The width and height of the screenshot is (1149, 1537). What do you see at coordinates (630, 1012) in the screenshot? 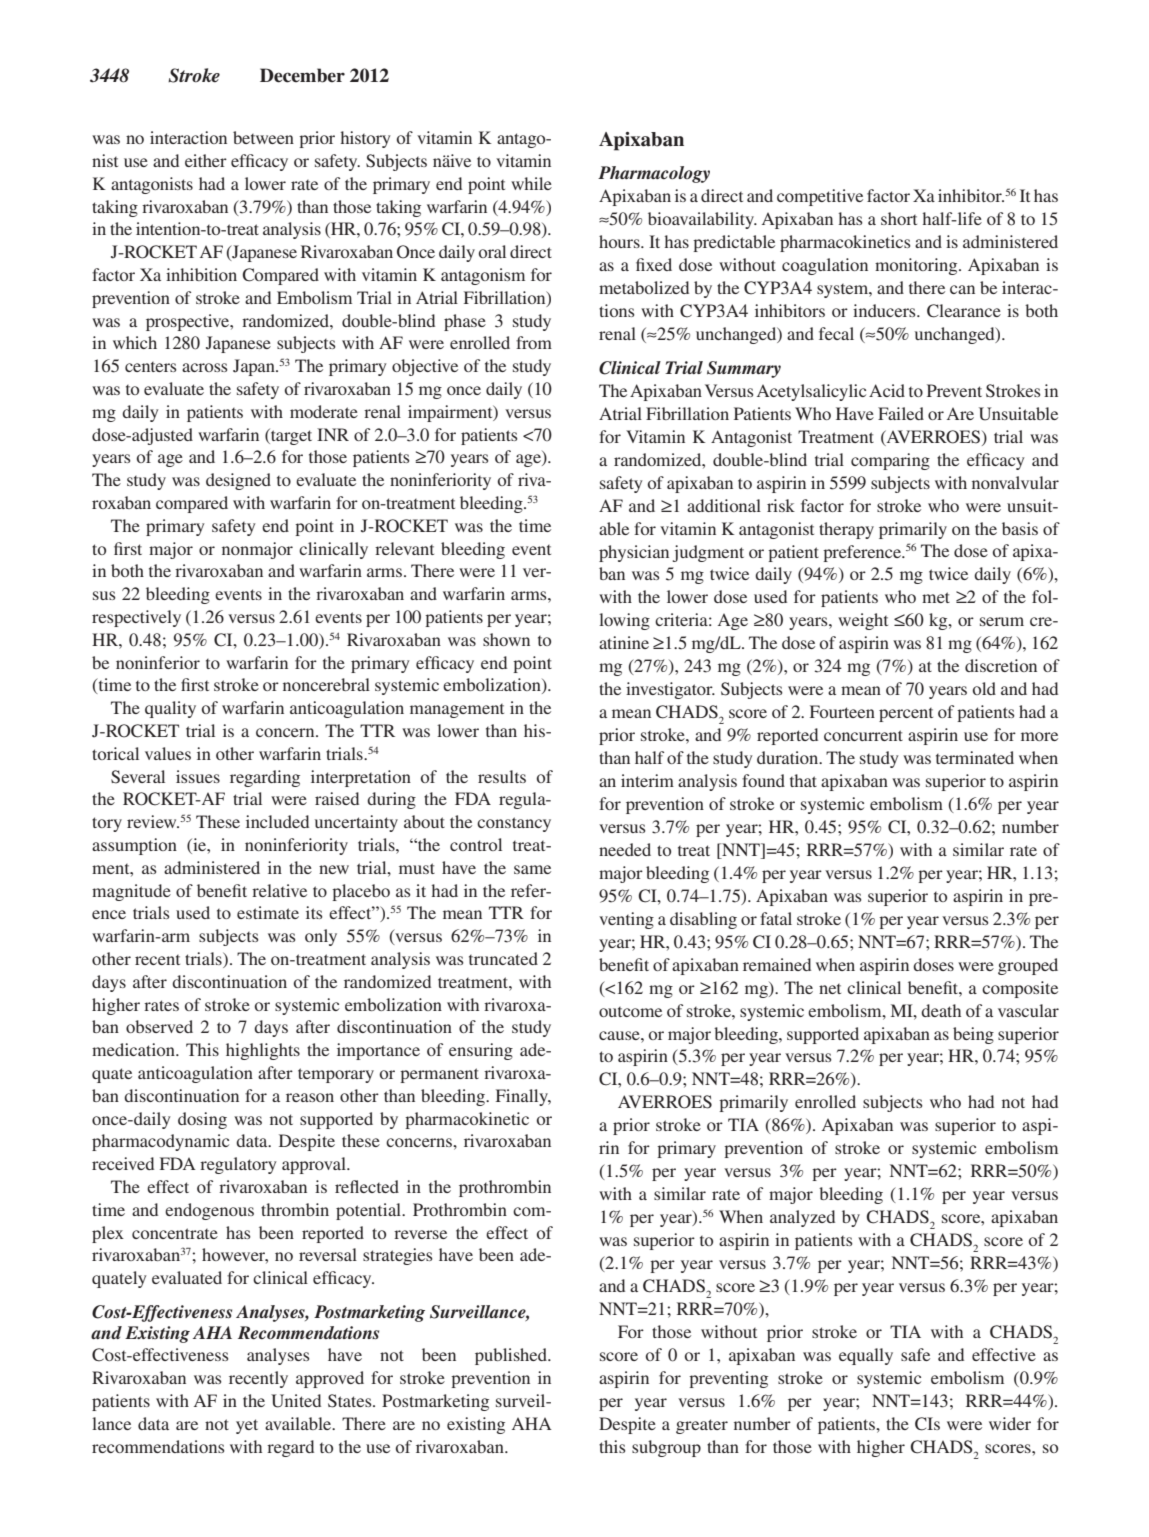
I see `outcome` at bounding box center [630, 1012].
